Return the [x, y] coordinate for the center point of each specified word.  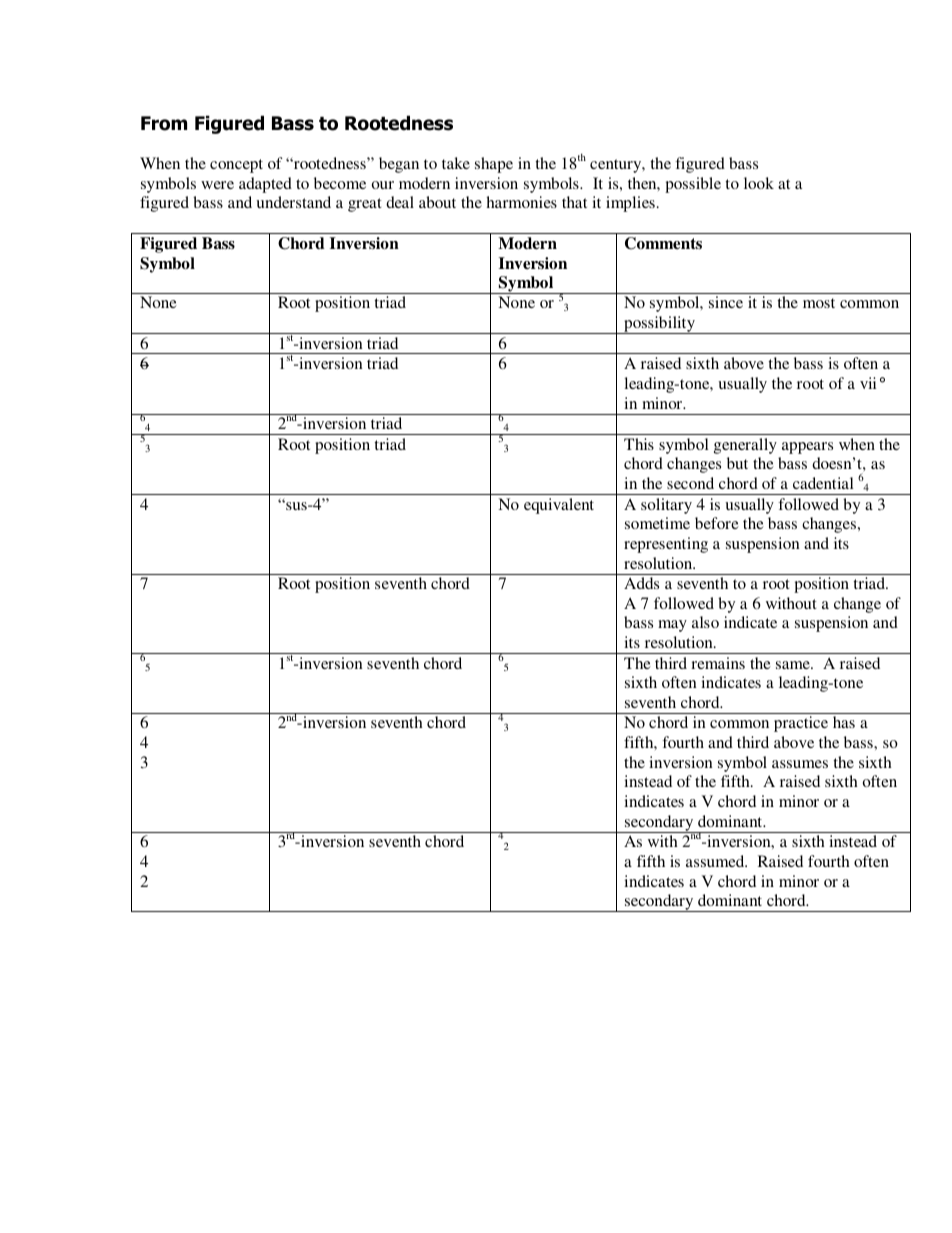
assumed [716, 861]
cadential [823, 483]
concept [236, 166]
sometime [657, 523]
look [759, 183]
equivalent [559, 506]
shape [494, 165]
